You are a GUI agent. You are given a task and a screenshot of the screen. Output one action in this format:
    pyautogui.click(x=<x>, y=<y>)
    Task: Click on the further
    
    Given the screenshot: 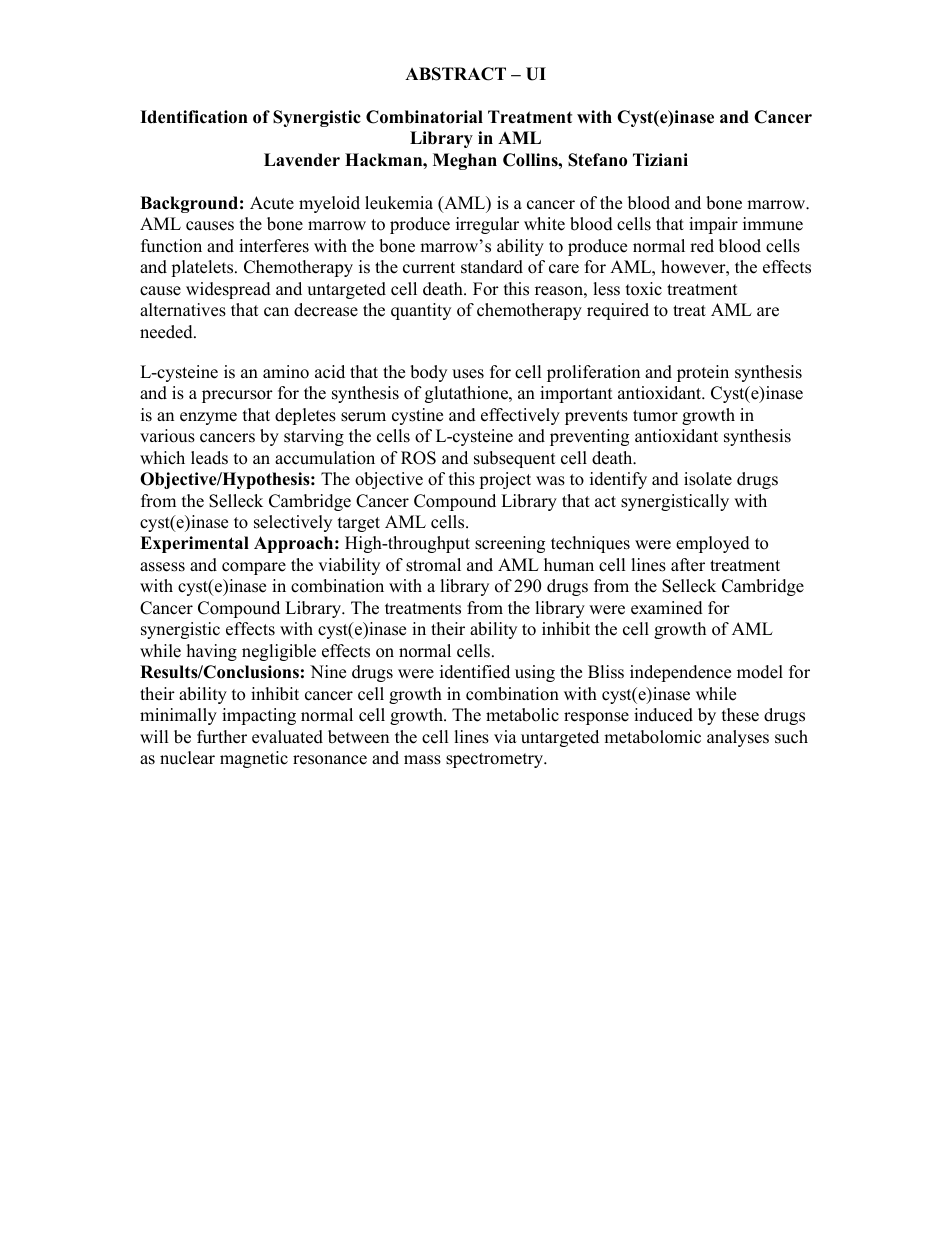 What is the action you would take?
    pyautogui.click(x=222, y=737)
